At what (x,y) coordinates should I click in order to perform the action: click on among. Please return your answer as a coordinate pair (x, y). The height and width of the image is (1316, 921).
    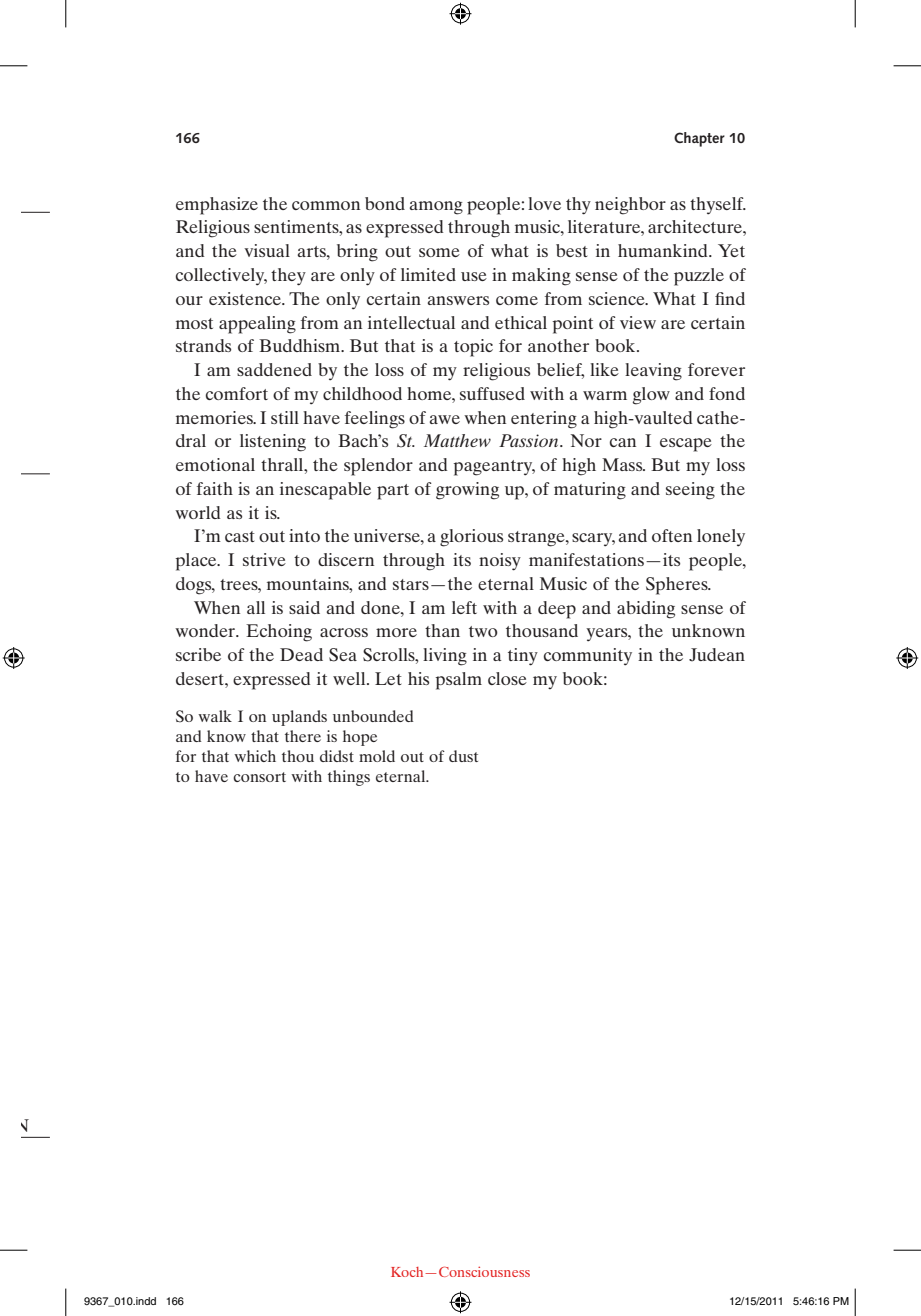
    Looking at the image, I should click on (436, 208).
